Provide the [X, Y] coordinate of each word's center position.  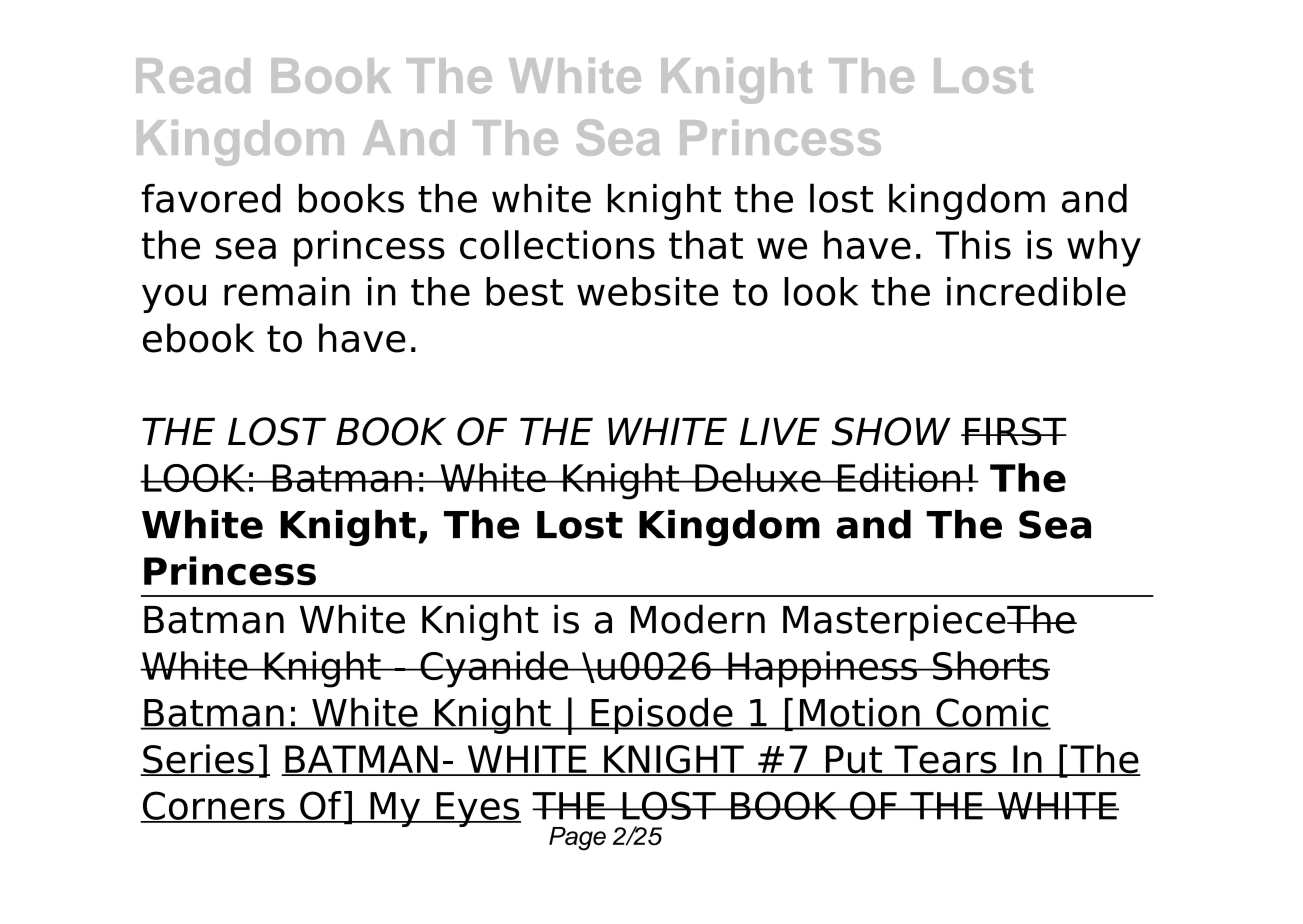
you [174, 298]
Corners [213, 806]
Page [577, 839]
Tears [945, 760]
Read [193, 76]
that [706, 245]
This [973, 245]
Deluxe [758, 477]
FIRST [1014, 431]
